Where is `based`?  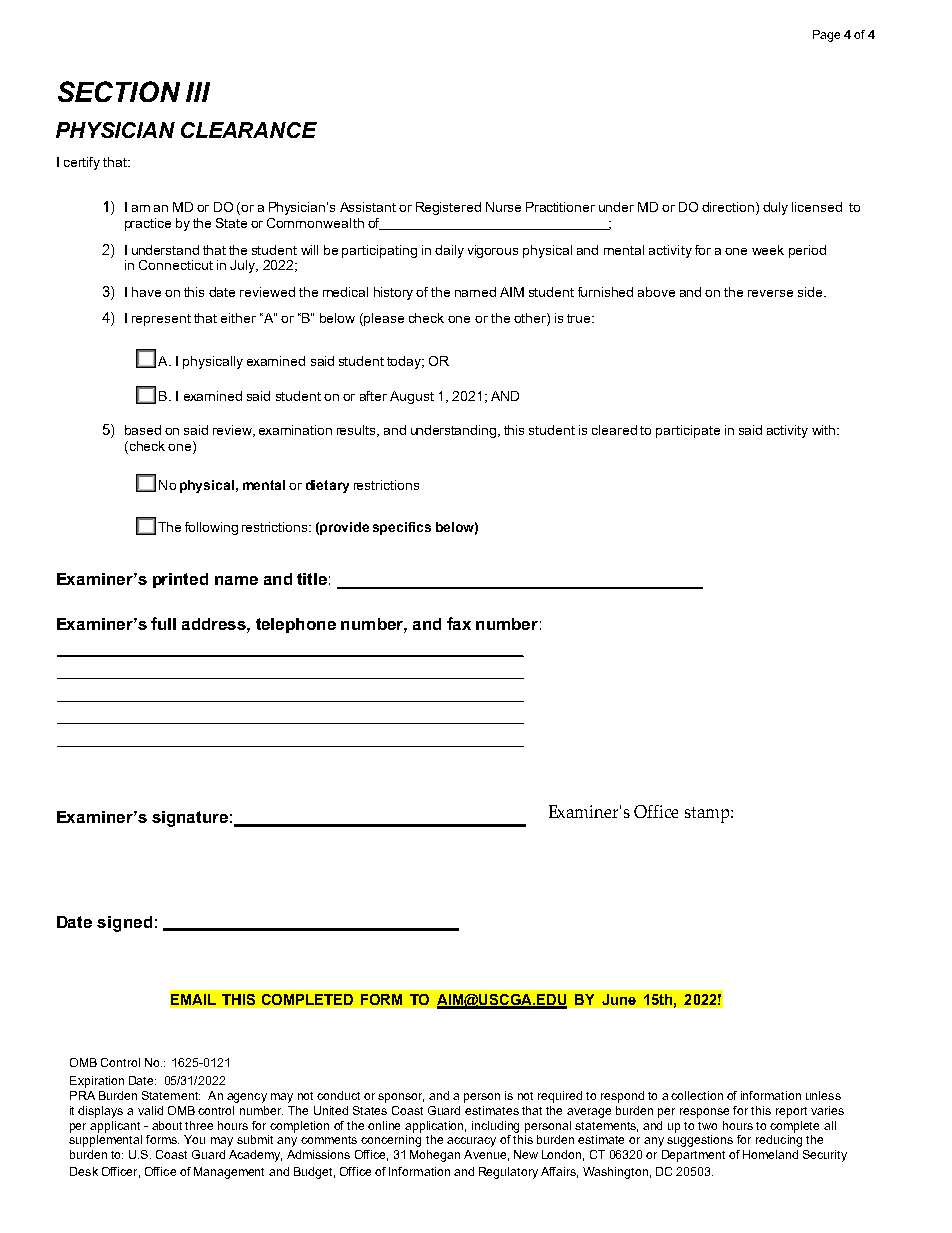
based is located at coordinates (143, 430).
